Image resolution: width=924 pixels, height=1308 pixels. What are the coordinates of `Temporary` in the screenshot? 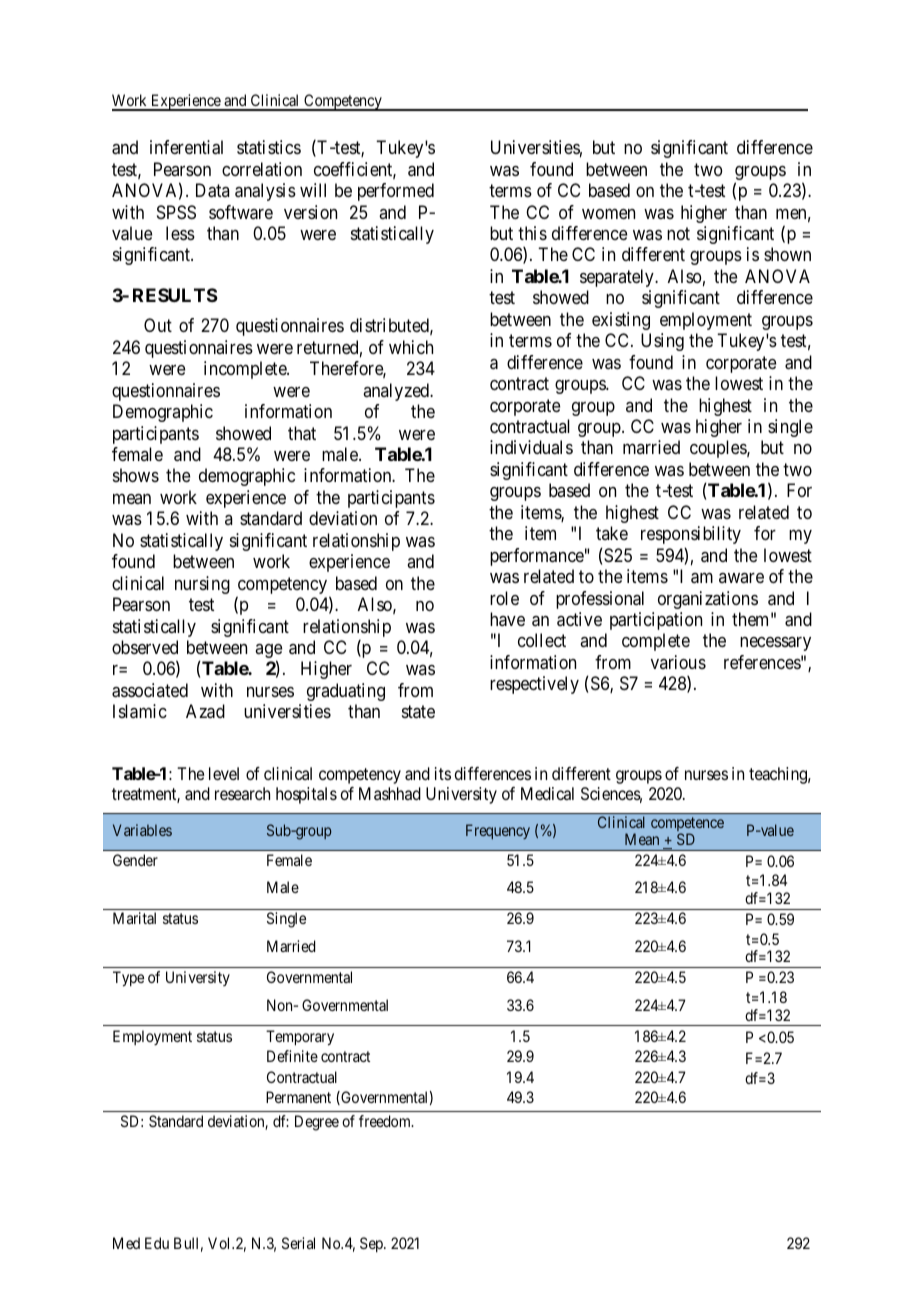 It's located at (300, 1038).
